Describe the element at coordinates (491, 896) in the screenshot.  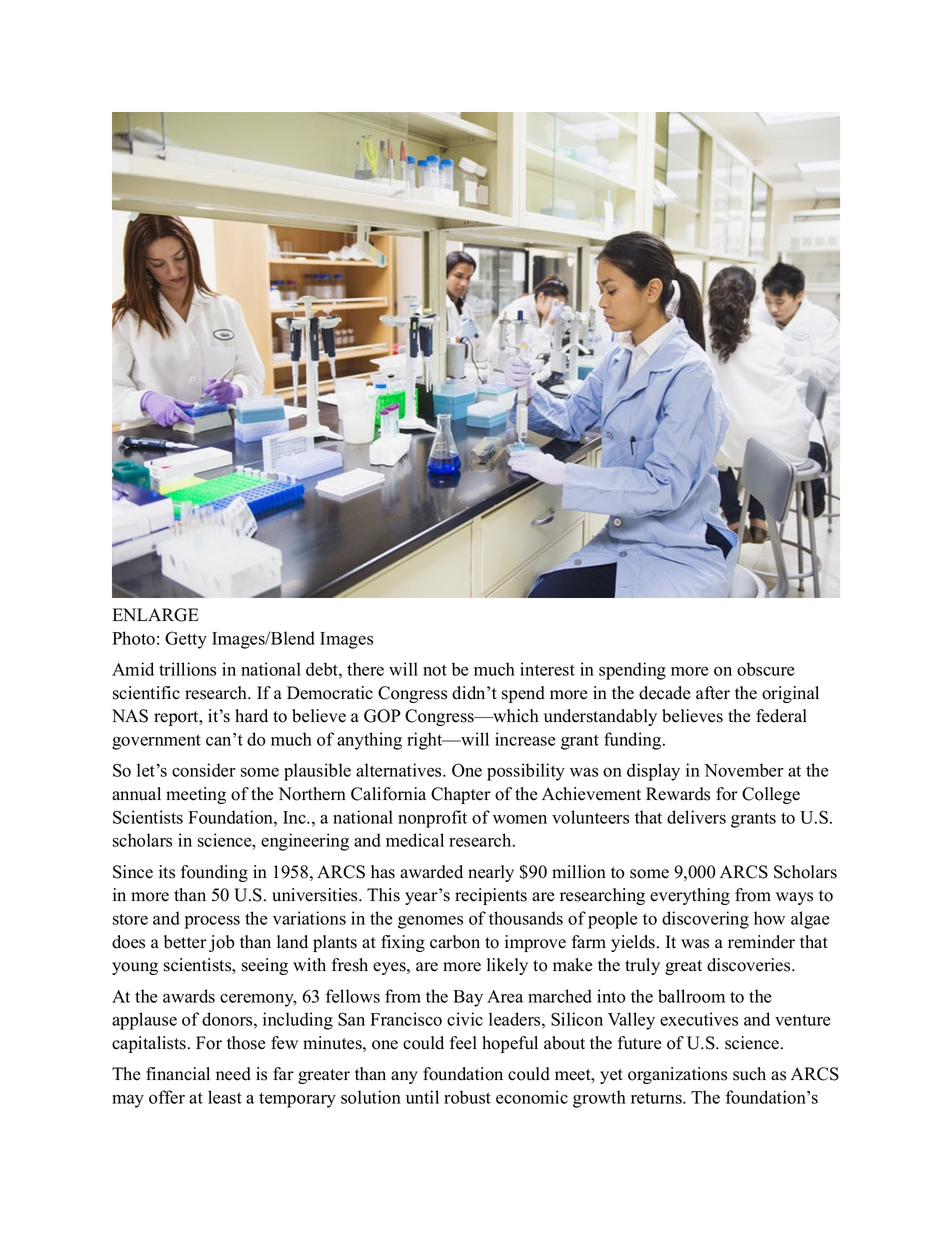
I see `recipients` at that location.
